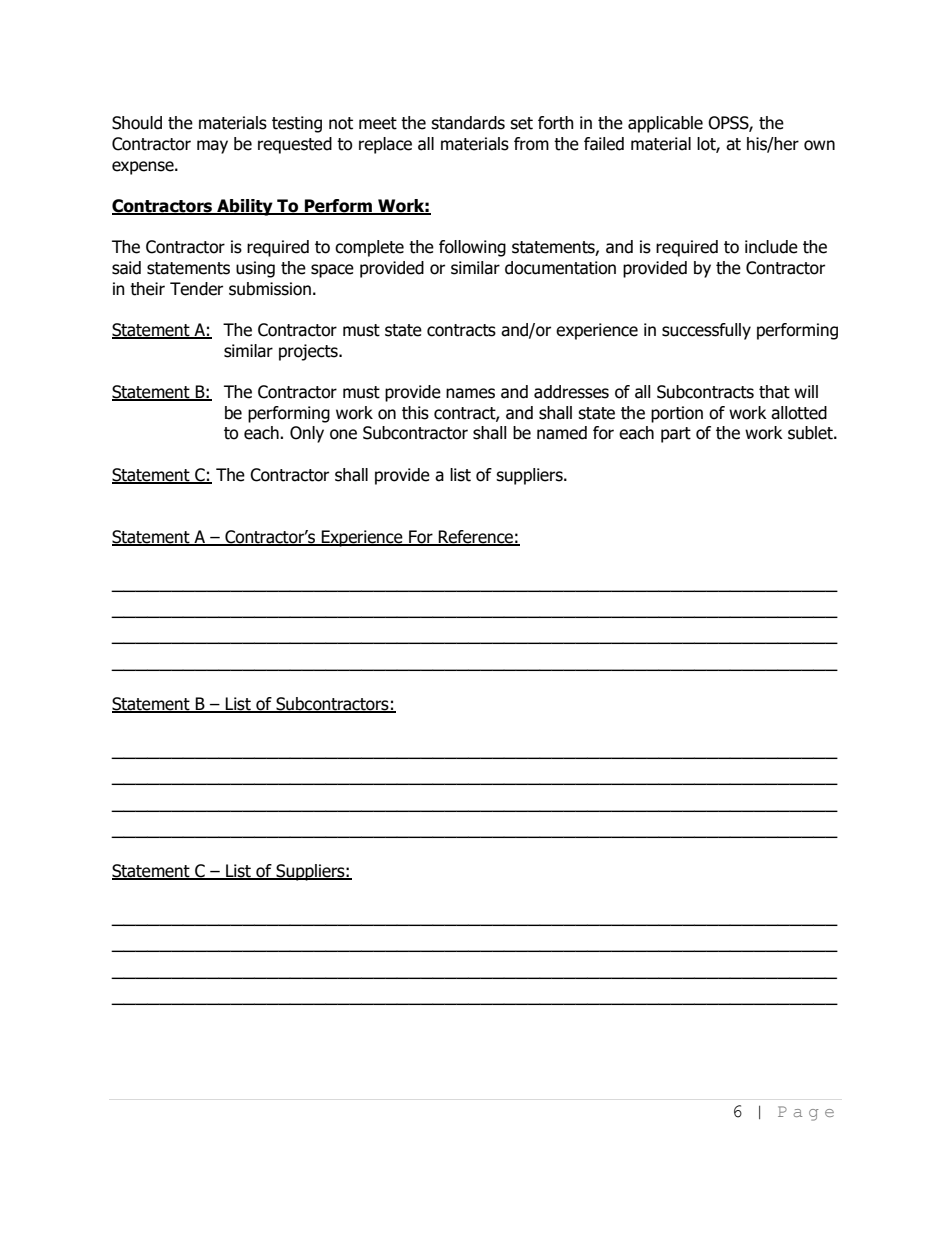 The height and width of the page is (1233, 952). I want to click on that, so click(774, 392).
